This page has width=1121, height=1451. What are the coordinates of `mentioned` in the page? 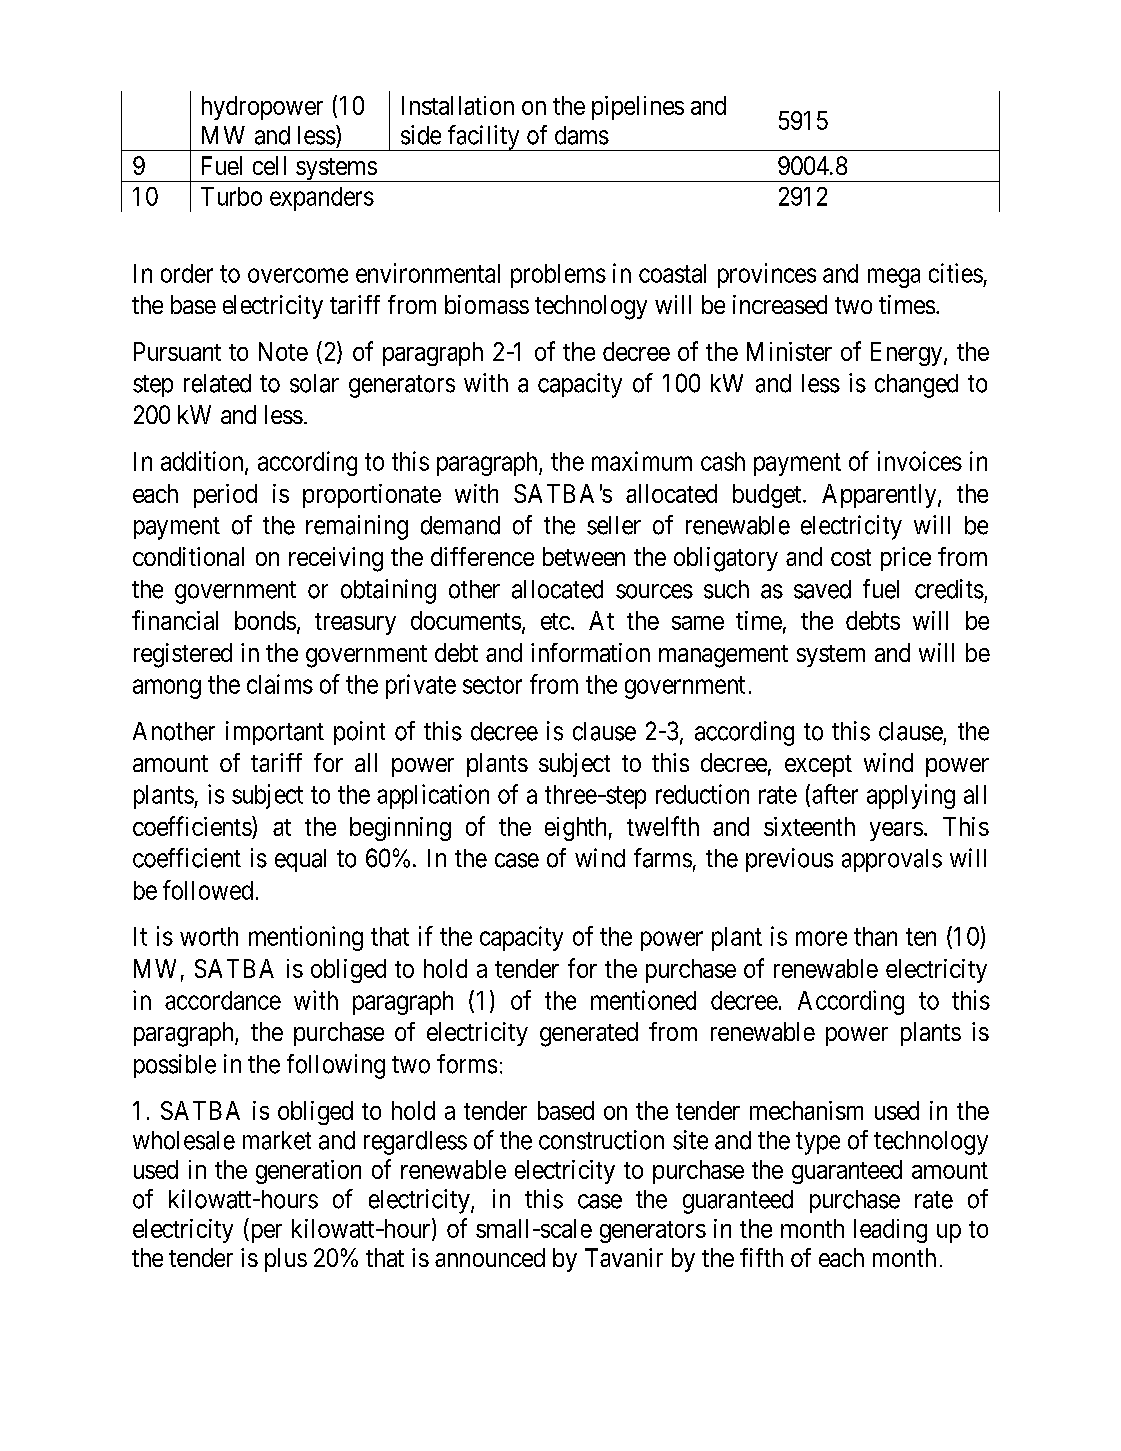 It's located at (643, 1000).
